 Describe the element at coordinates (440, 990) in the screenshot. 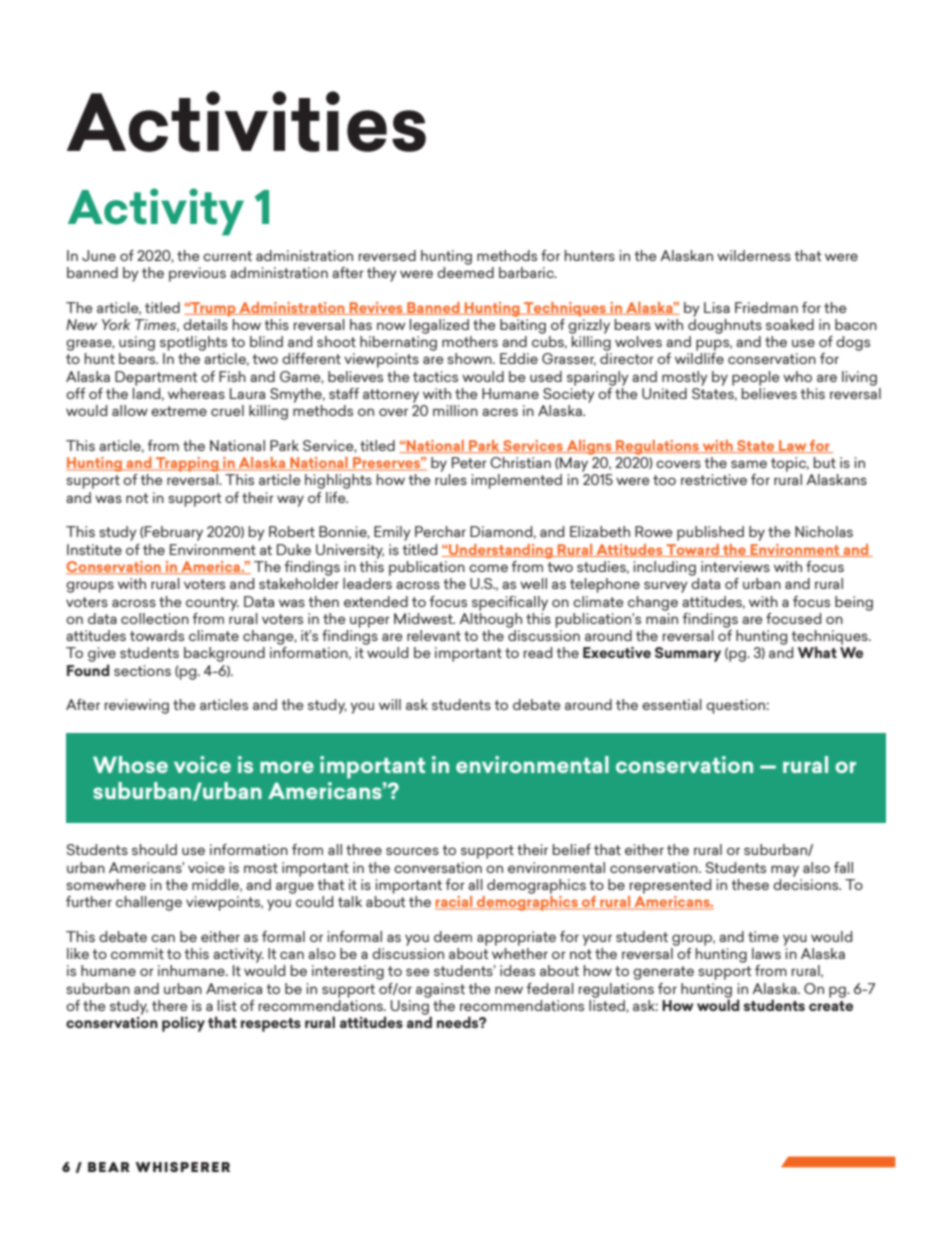

I see `against` at that location.
